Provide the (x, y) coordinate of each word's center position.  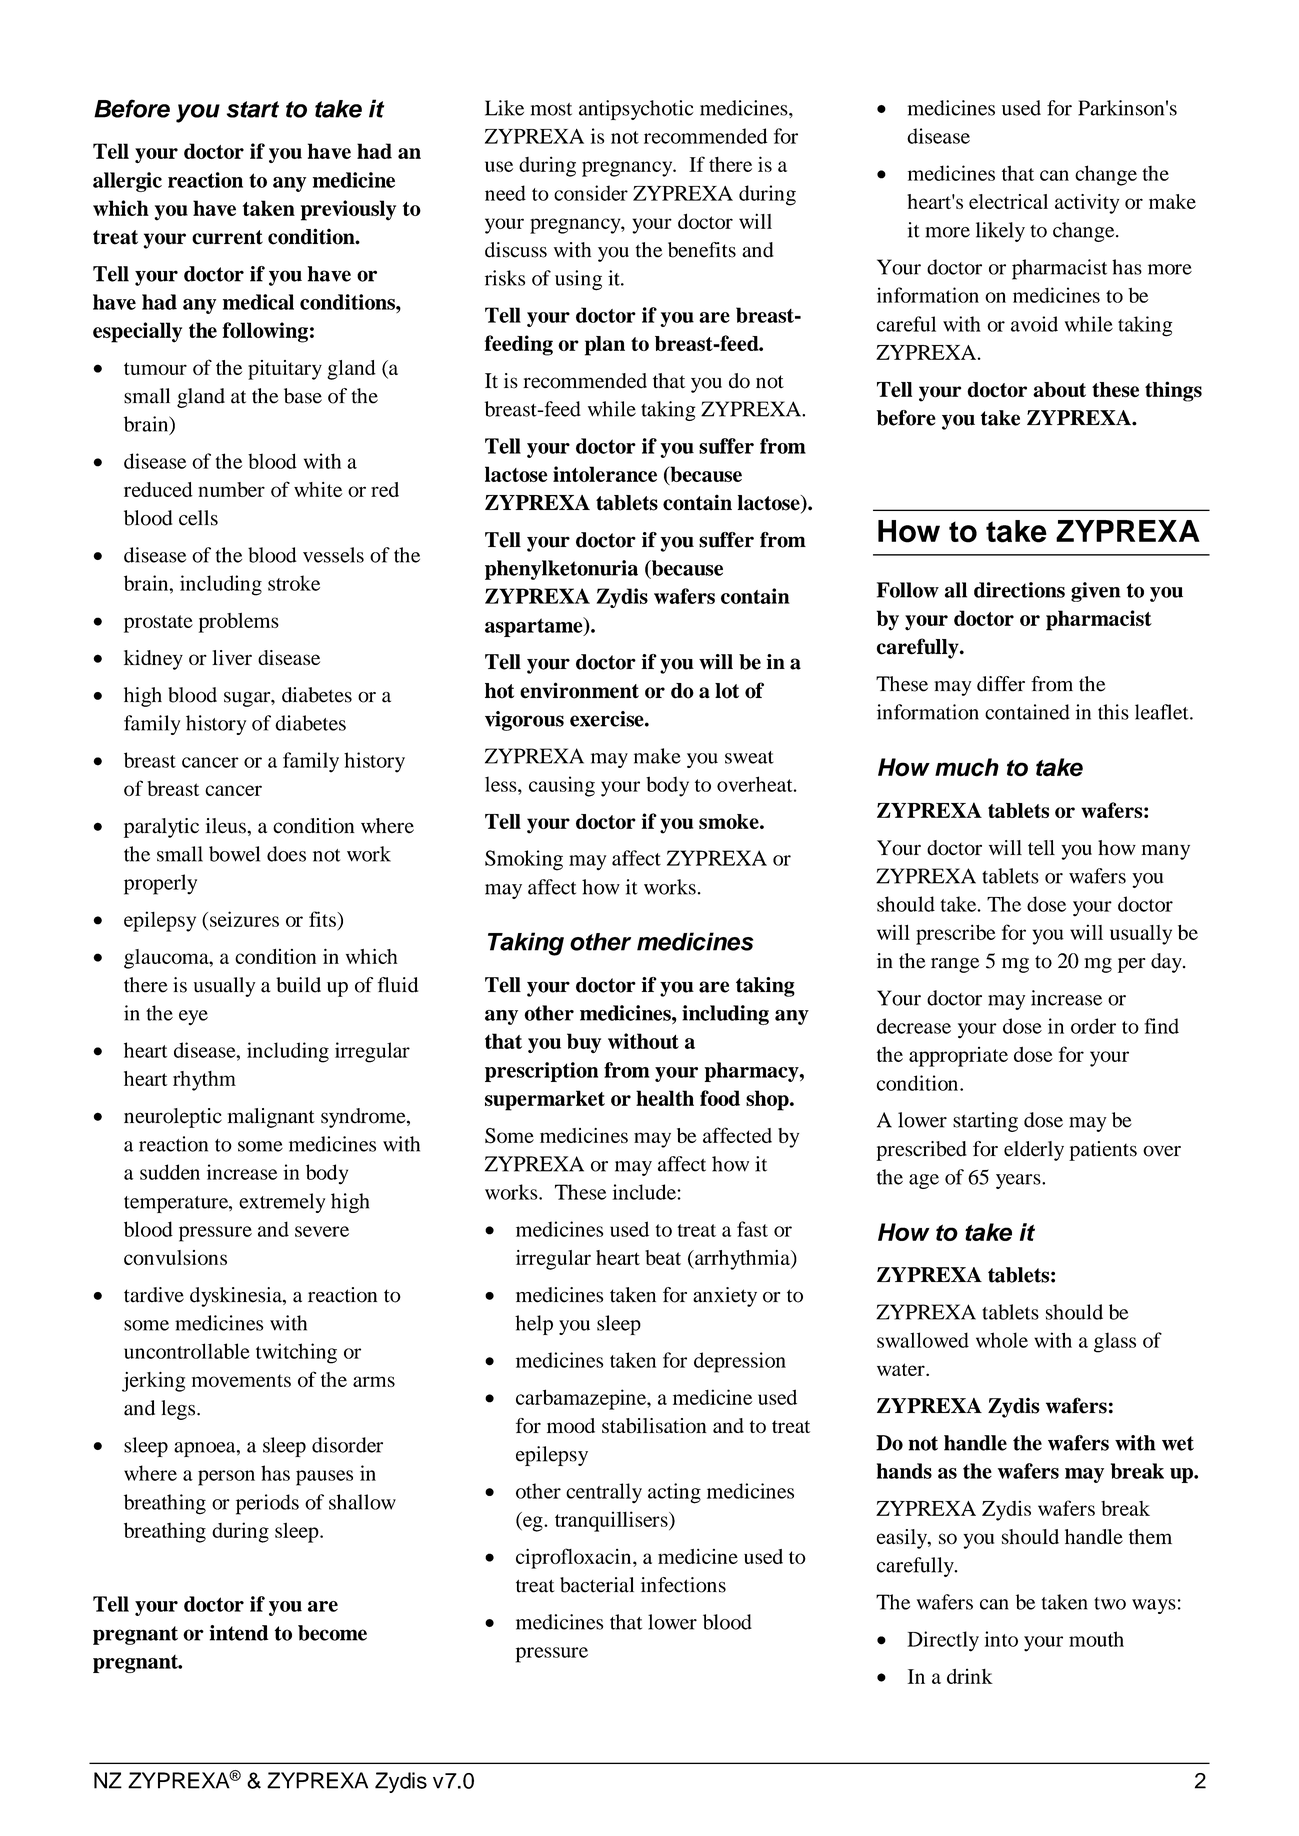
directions (1019, 590)
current (227, 237)
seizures (244, 919)
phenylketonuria (561, 570)
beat (663, 1257)
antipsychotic (636, 110)
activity (1087, 204)
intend (239, 1633)
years (1019, 1181)
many (1165, 852)
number (231, 489)
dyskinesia (237, 1297)
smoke (730, 821)
